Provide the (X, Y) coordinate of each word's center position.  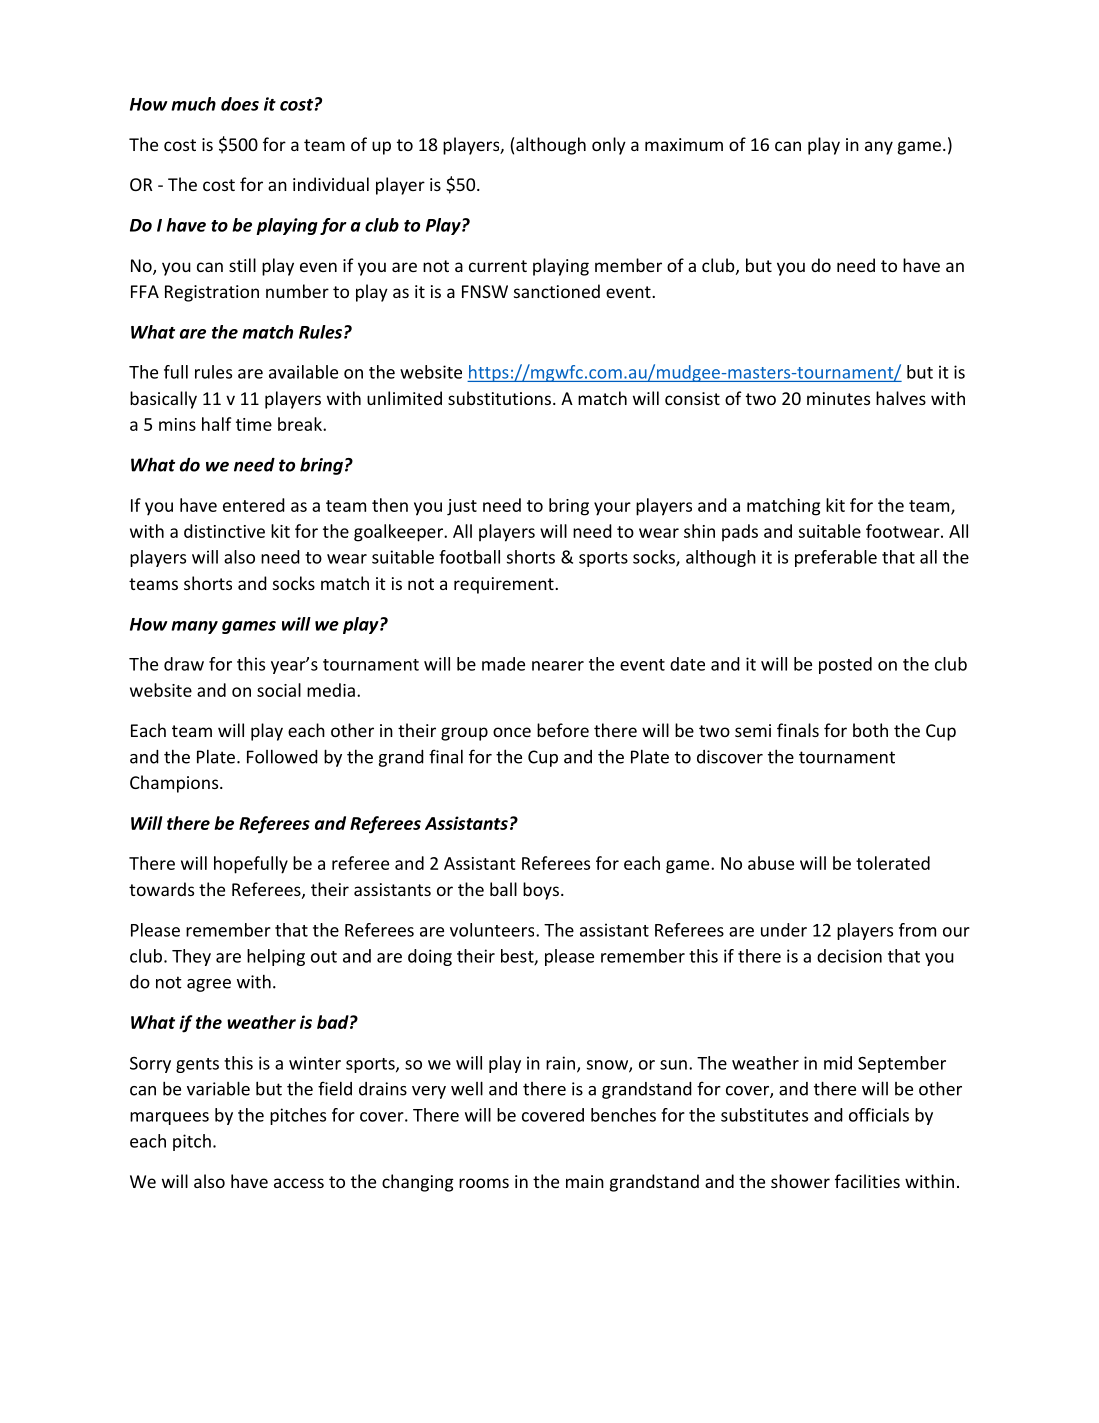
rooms (484, 1183)
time (254, 424)
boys (541, 891)
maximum (684, 144)
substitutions (499, 398)
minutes (838, 398)
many (194, 627)
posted (845, 665)
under (784, 930)
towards (161, 889)
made (503, 664)
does (240, 104)
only (609, 146)
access (299, 1183)
